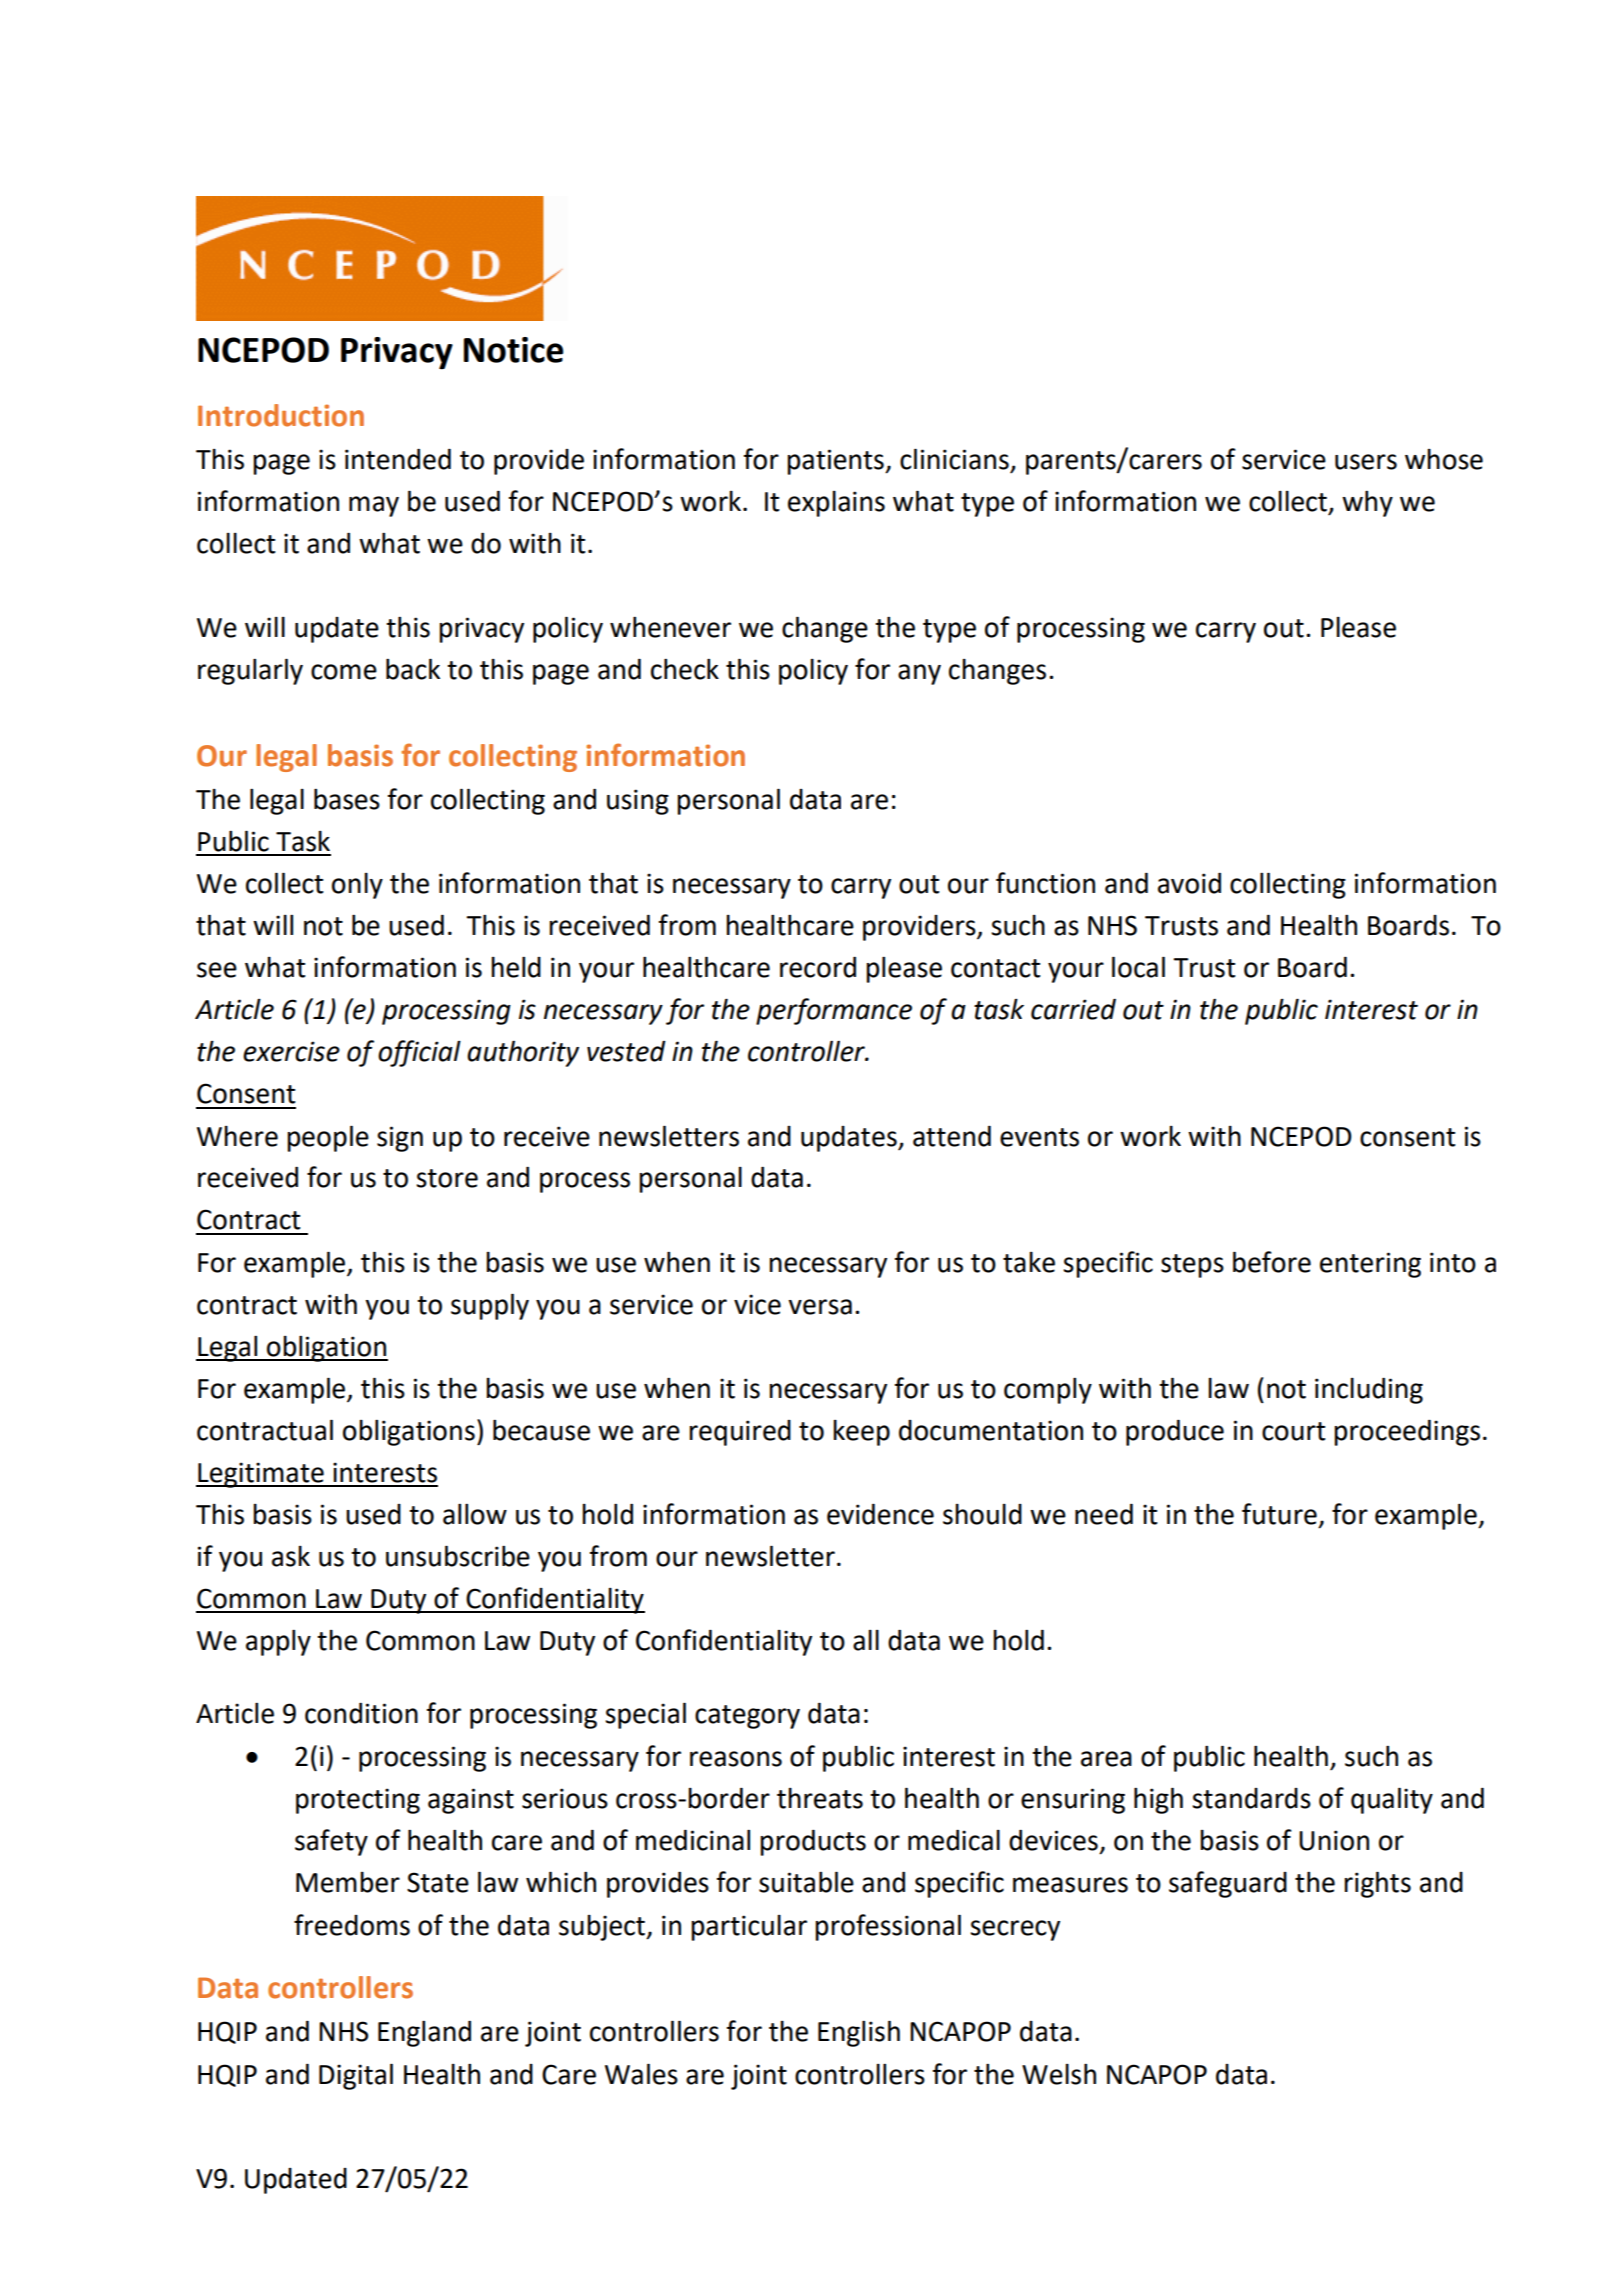  What do you see at coordinates (1272, 1262) in the document?
I see `before` at bounding box center [1272, 1262].
